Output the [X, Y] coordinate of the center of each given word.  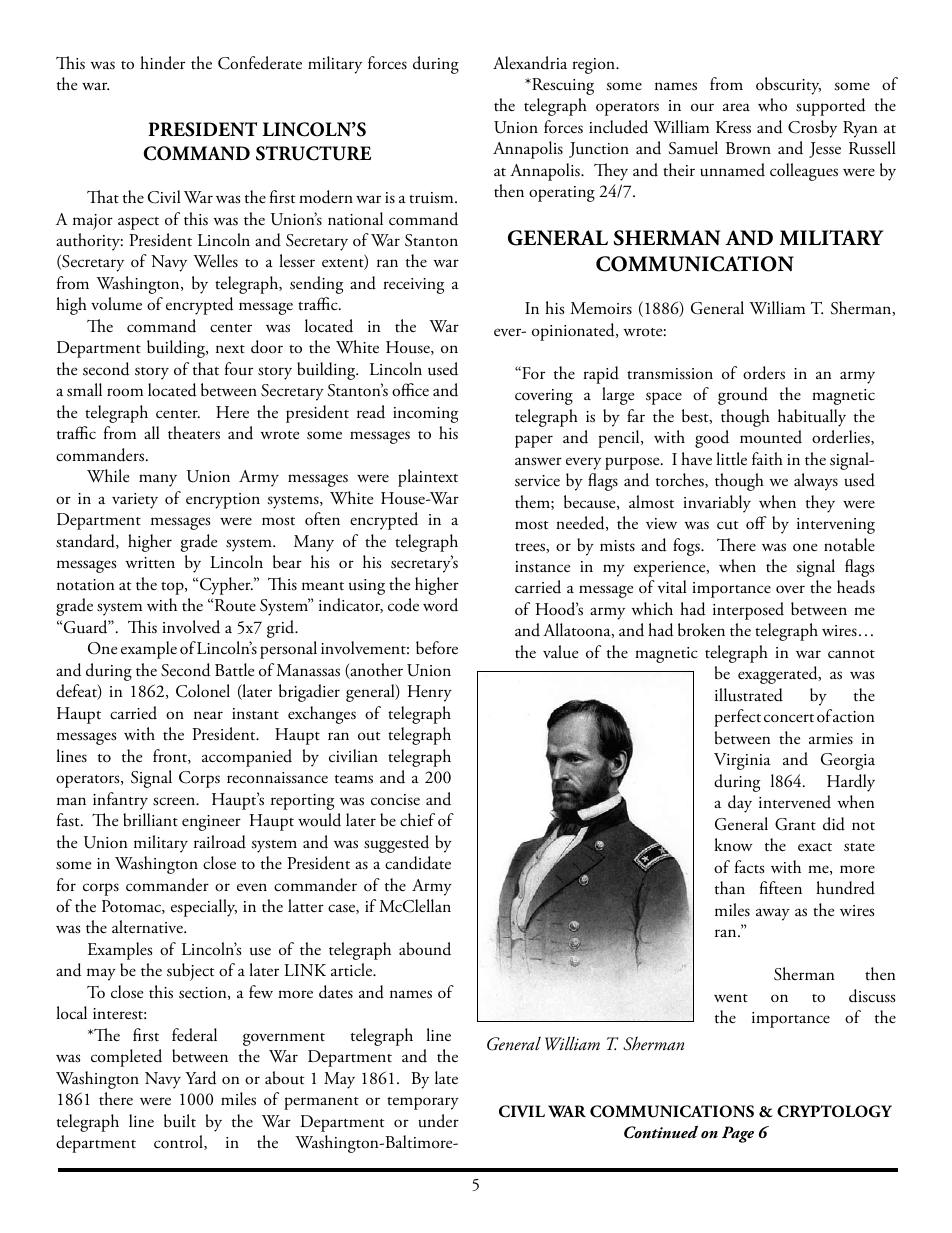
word [440, 605]
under [438, 1121]
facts [749, 867]
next [230, 349]
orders [764, 373]
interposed [748, 611]
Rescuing [562, 86]
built [180, 1121]
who [772, 105]
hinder [162, 63]
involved [191, 627]
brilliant [150, 820]
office [410, 390]
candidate [418, 863]
